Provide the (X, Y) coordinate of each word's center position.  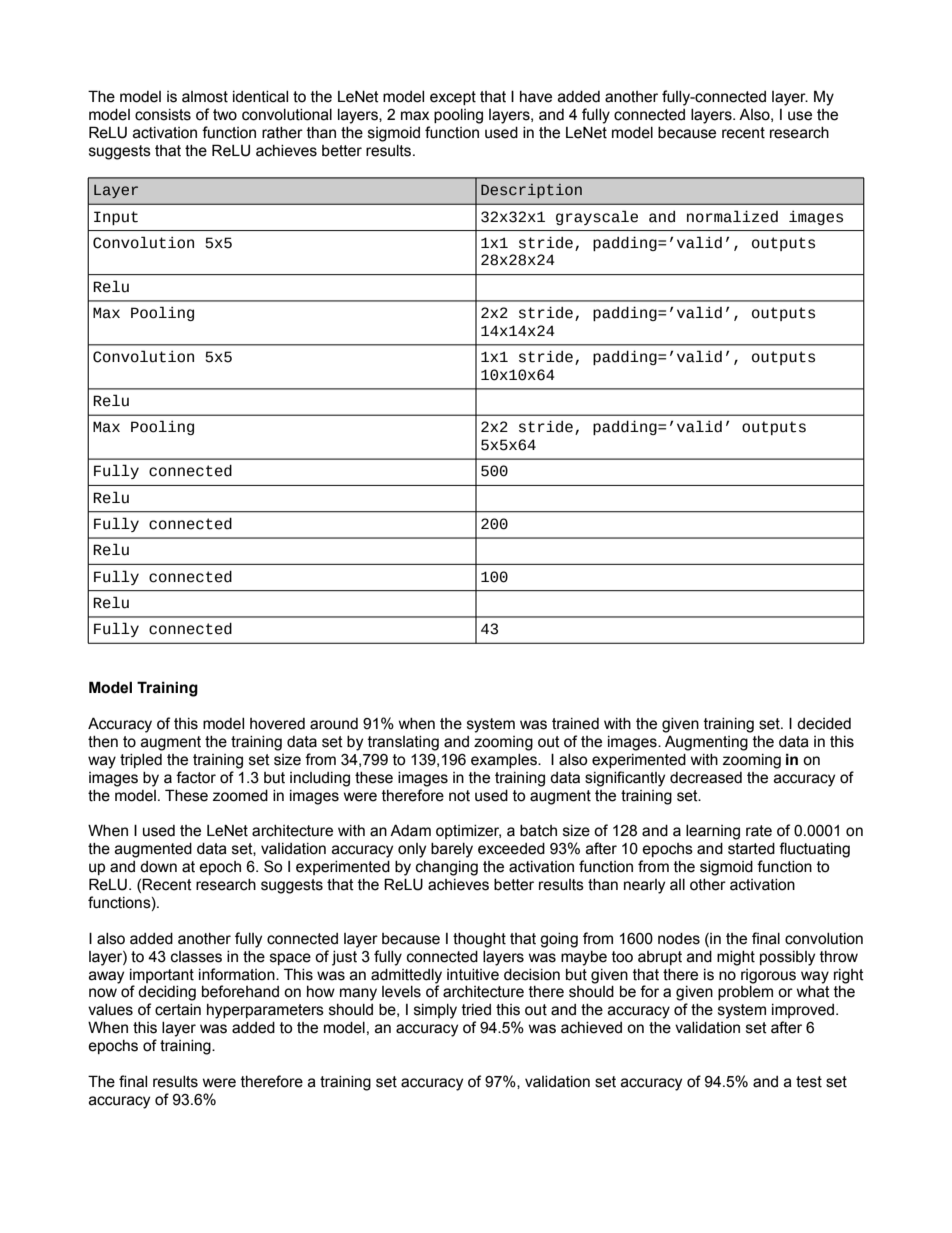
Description (531, 191)
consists (163, 115)
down (158, 867)
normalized (732, 216)
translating (403, 743)
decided (824, 724)
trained (575, 724)
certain (178, 1010)
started (751, 849)
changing (447, 868)
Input (116, 218)
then (103, 742)
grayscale (597, 217)
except (453, 98)
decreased (706, 778)
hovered (277, 724)
